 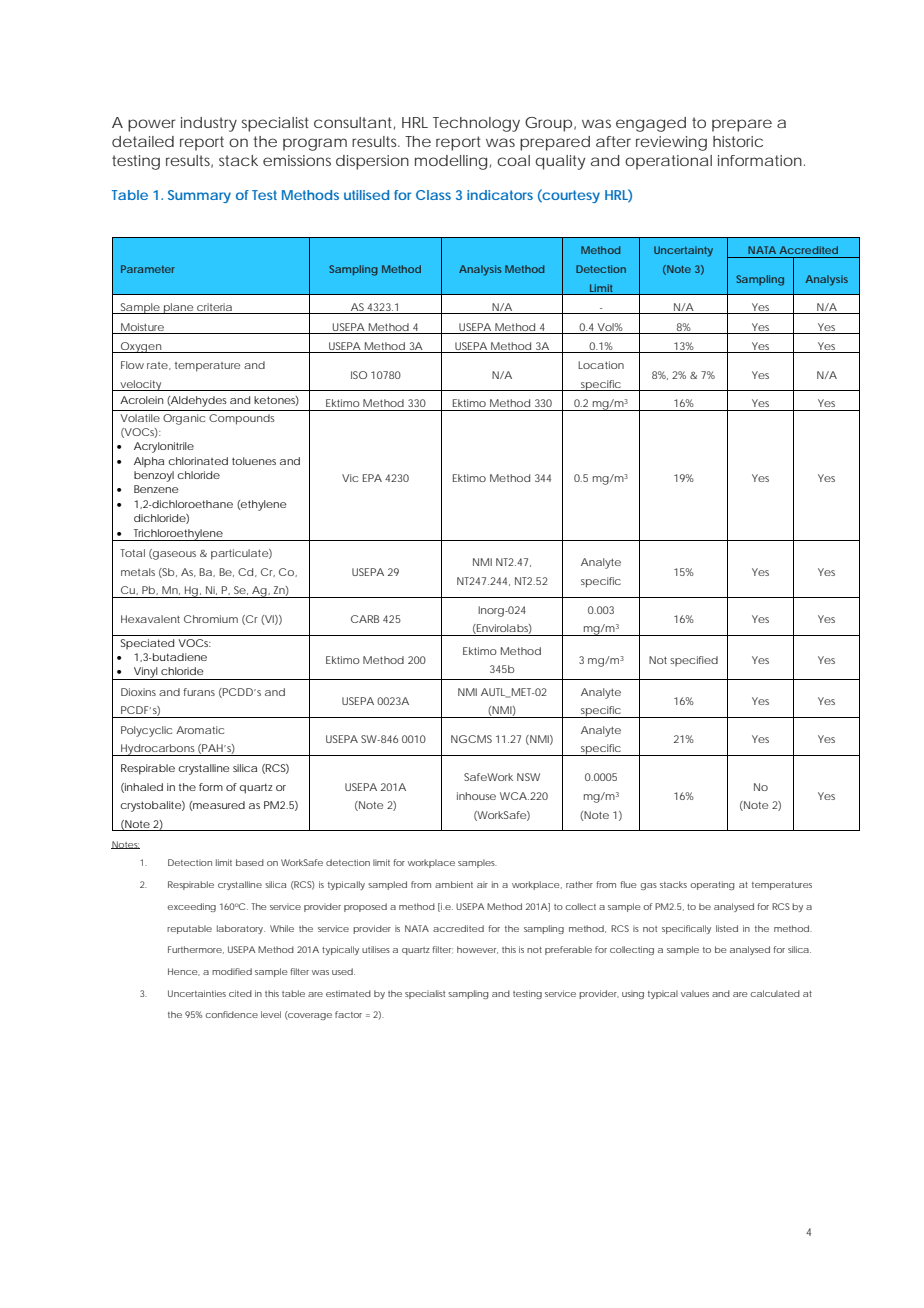 I want to click on Location, so click(x=601, y=365).
